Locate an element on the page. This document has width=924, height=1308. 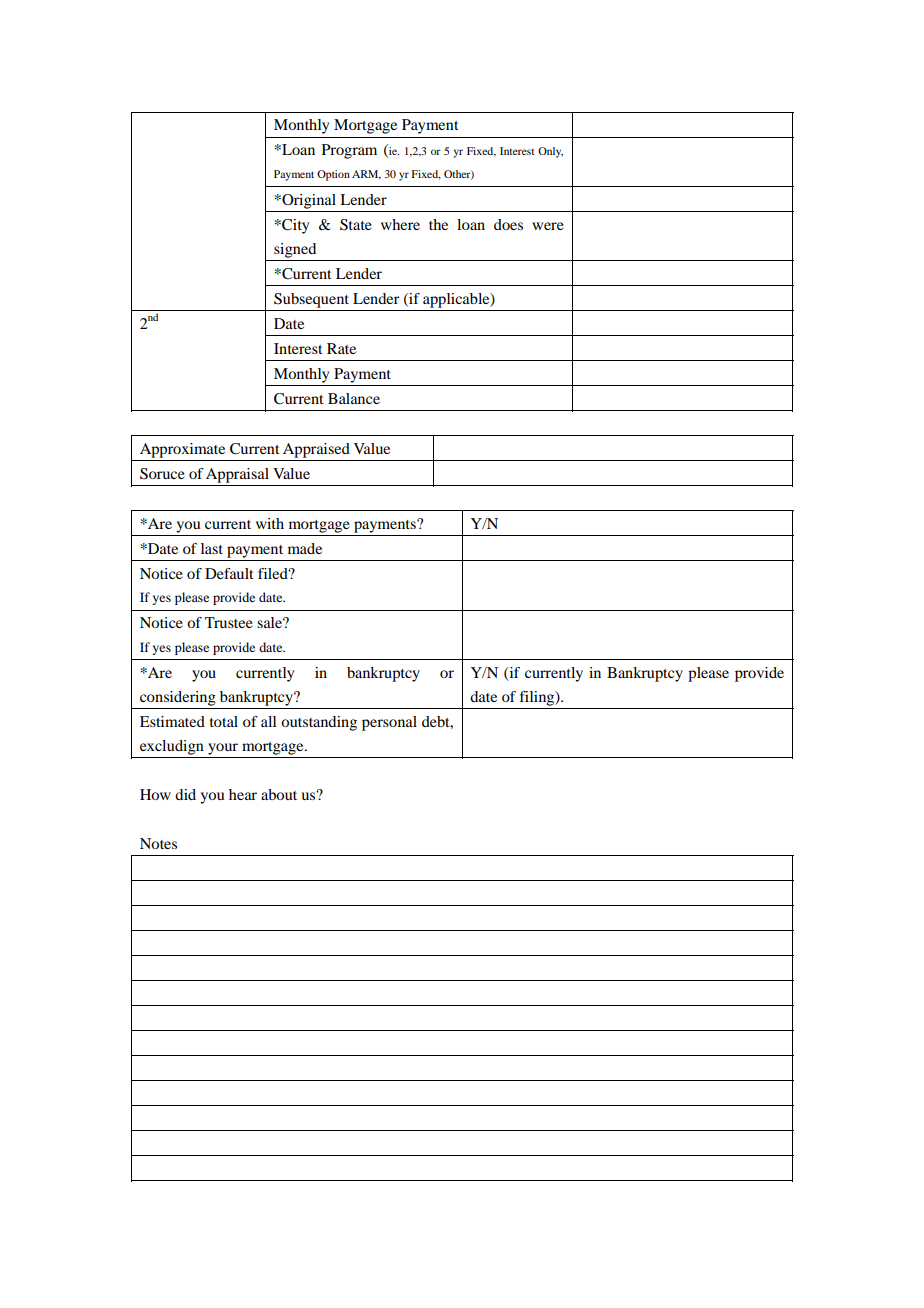
Balance is located at coordinates (354, 398).
